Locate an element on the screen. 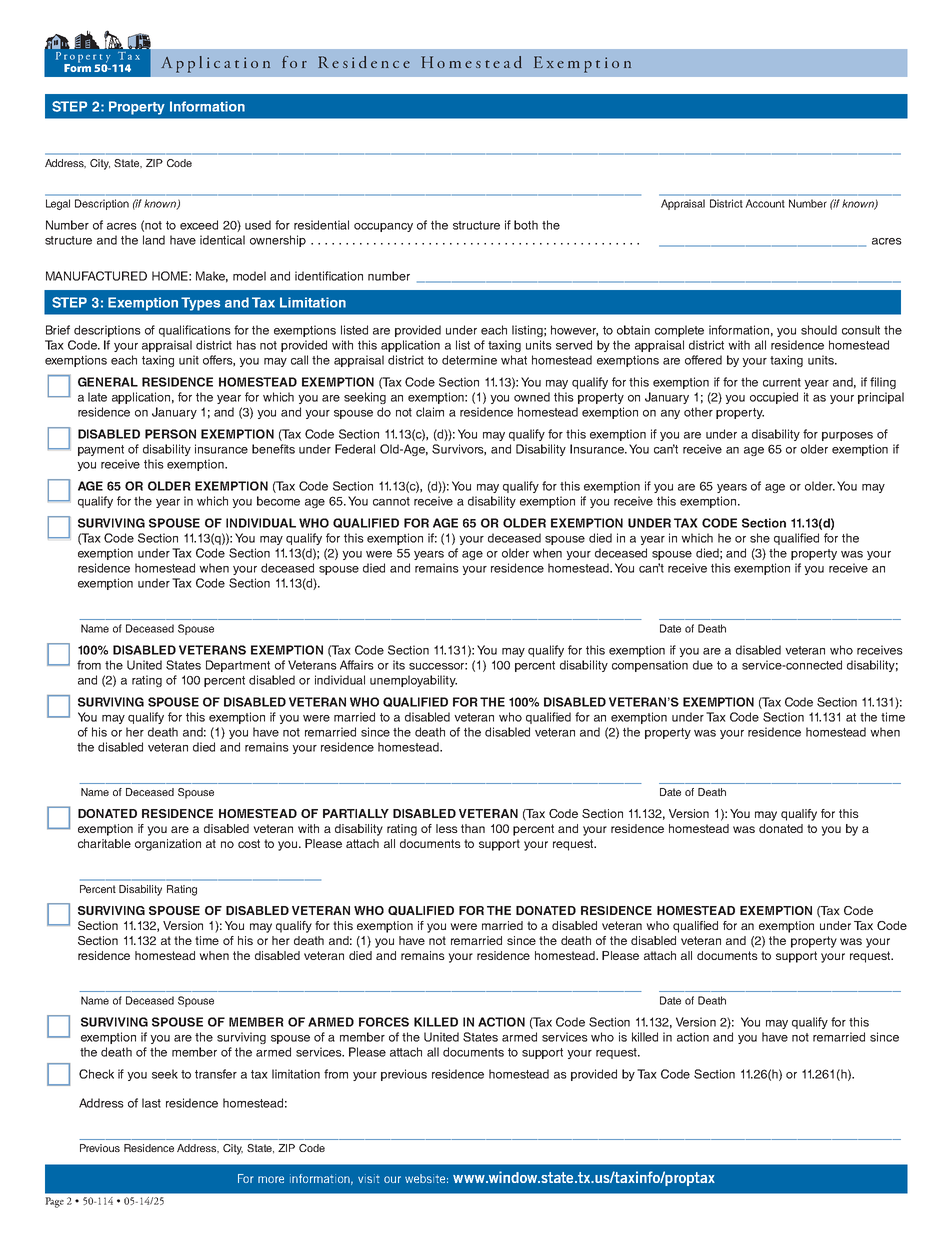 The width and height of the screenshot is (952, 1233). claim is located at coordinates (430, 412).
